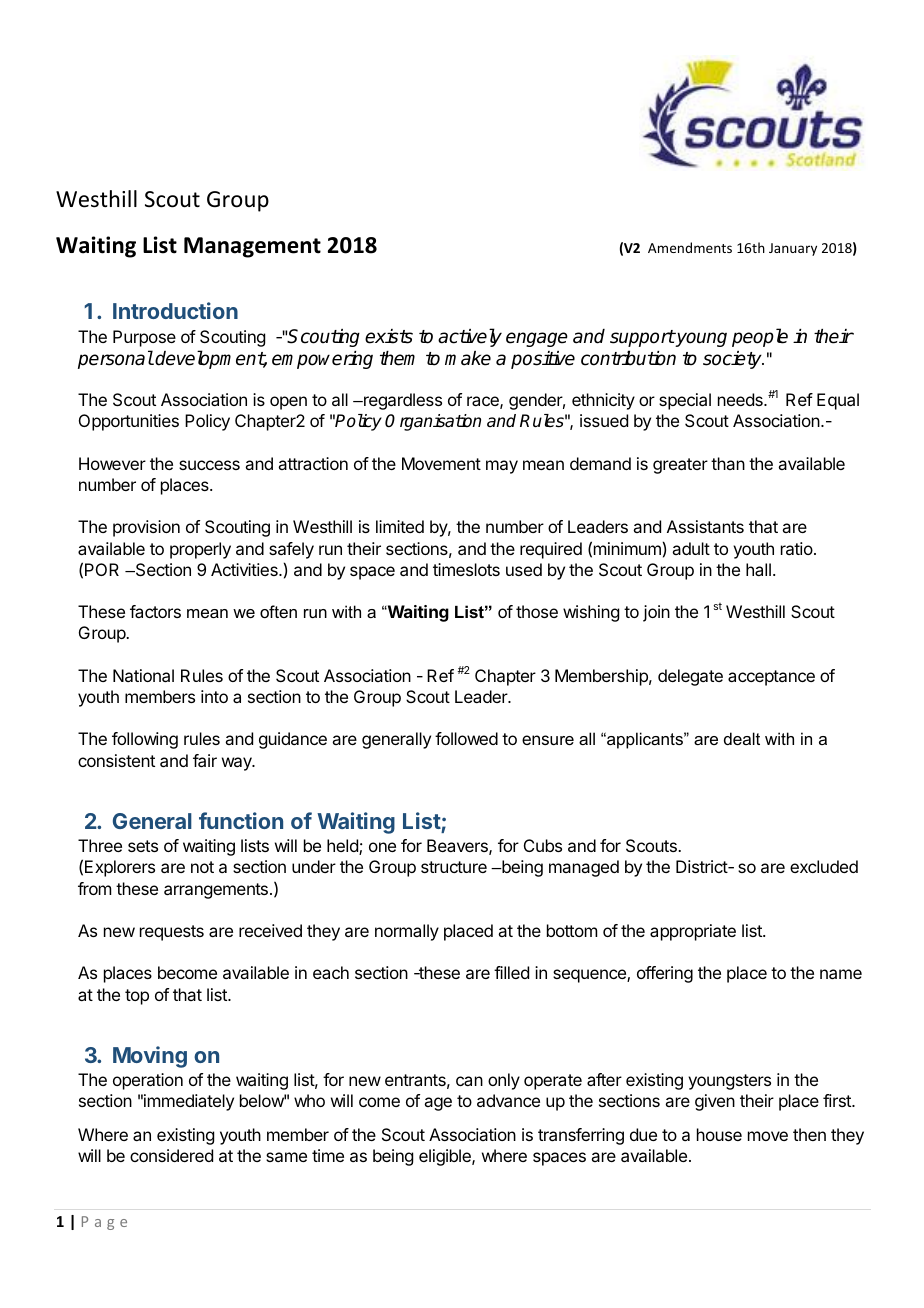  I want to click on house, so click(719, 1134).
